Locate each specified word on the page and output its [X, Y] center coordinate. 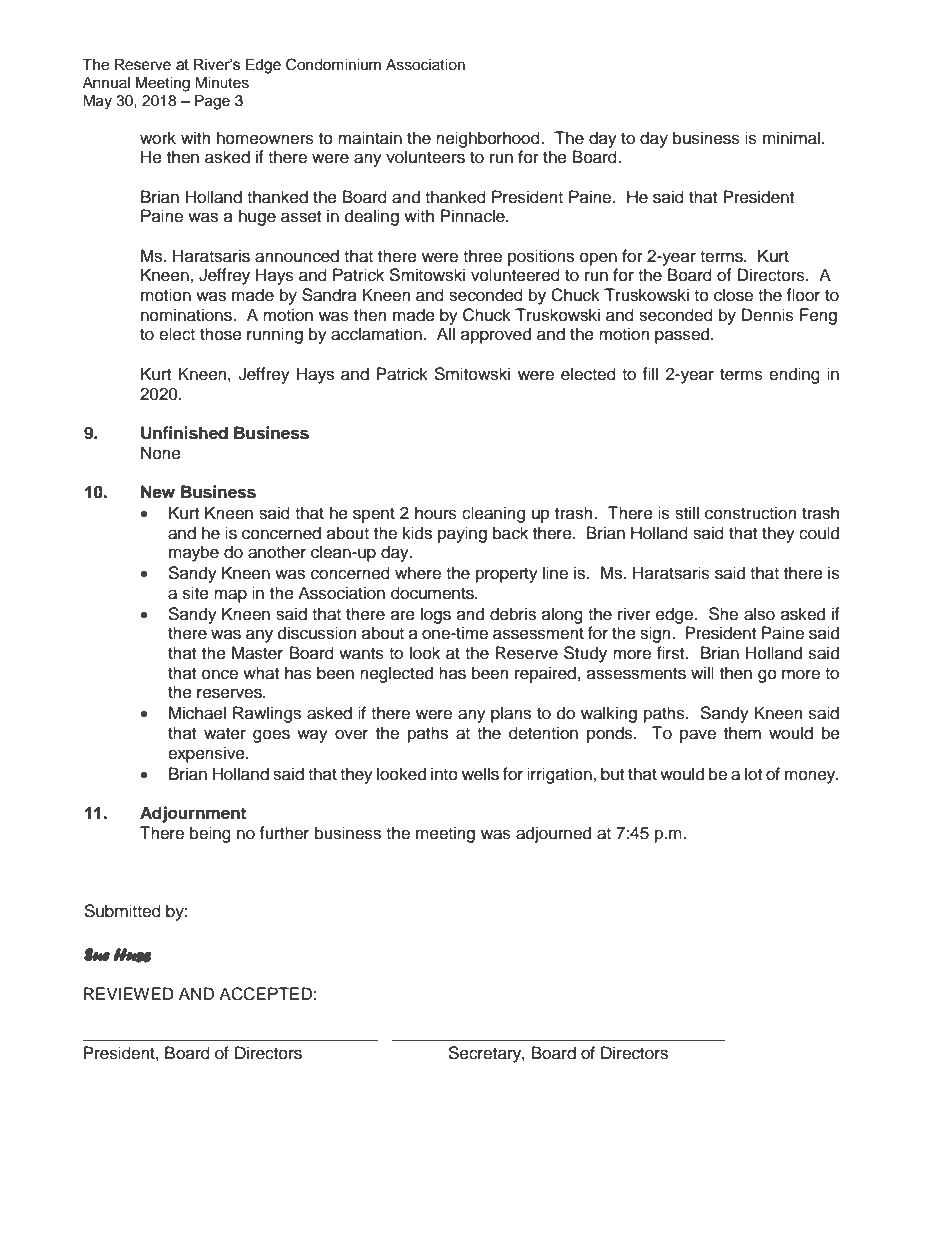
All [446, 333]
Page [212, 102]
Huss [132, 955]
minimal [791, 138]
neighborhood [489, 139]
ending [794, 375]
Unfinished [184, 433]
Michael [197, 713]
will [702, 672]
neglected [396, 674]
